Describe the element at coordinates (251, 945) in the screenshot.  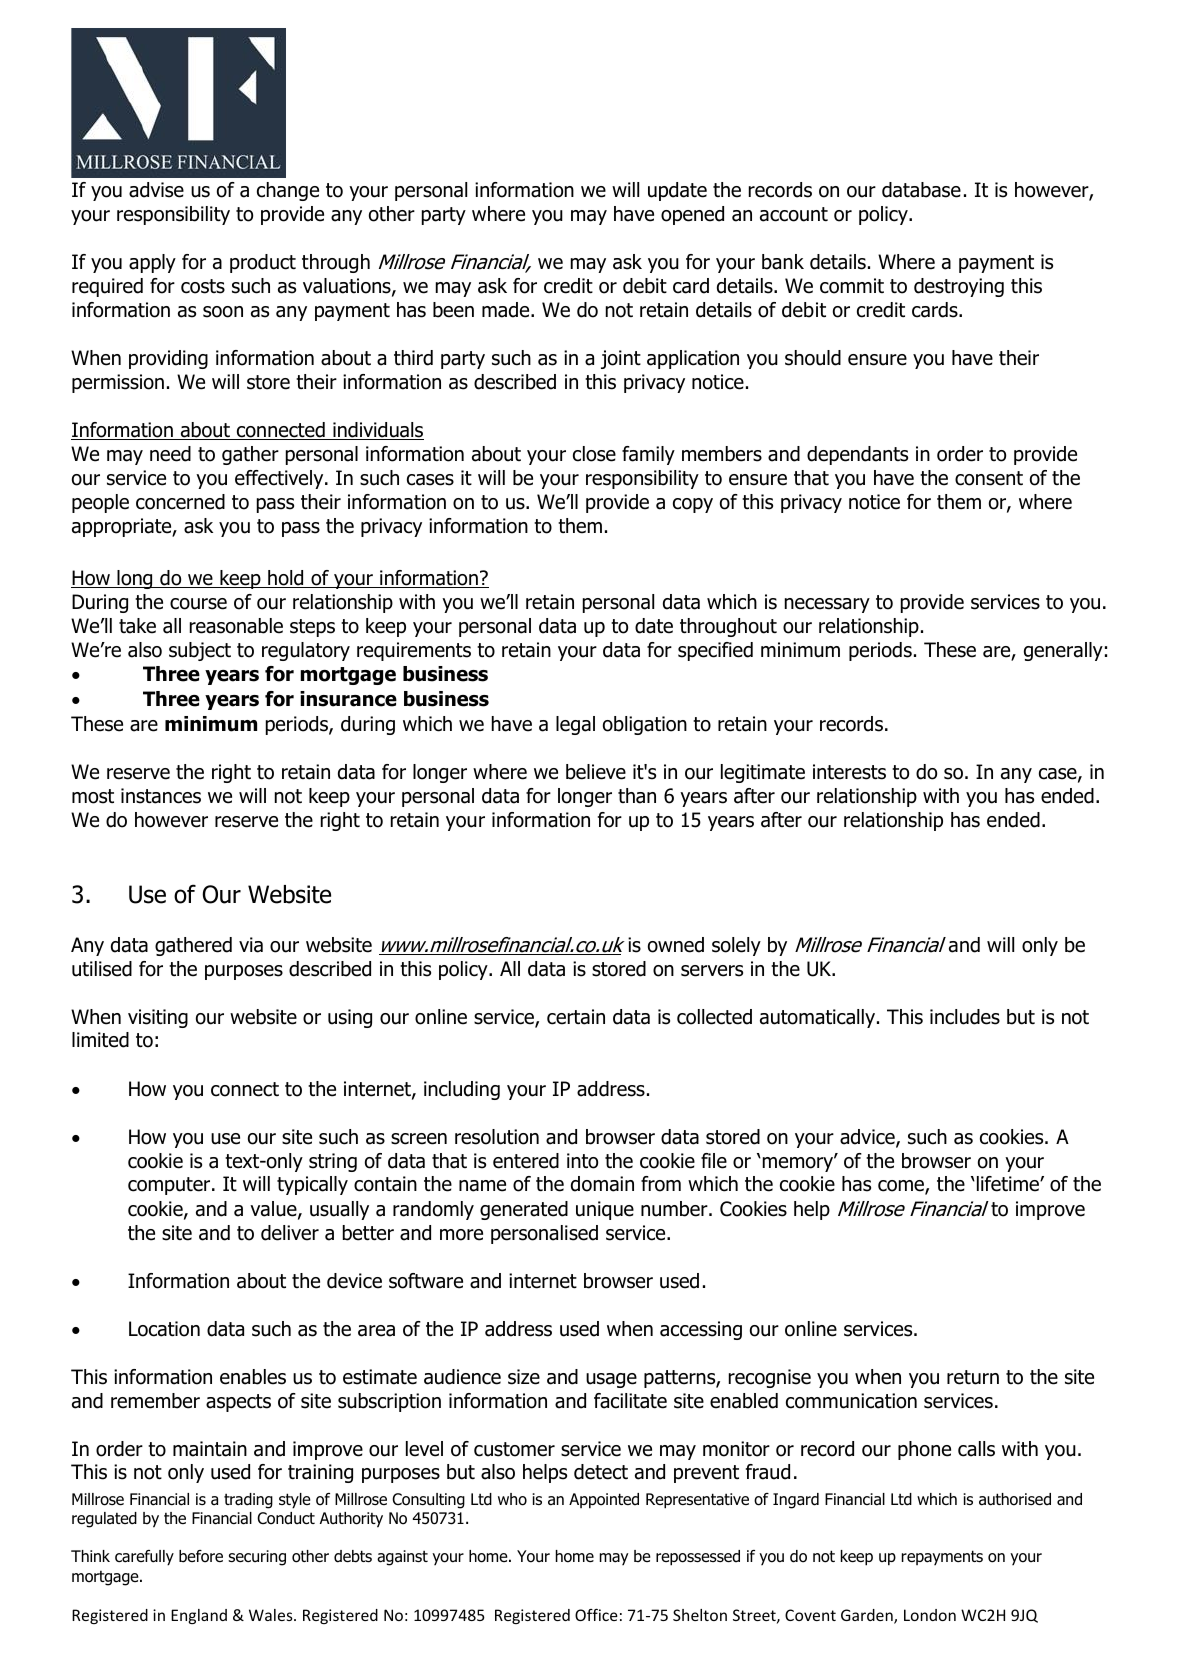
I see `via` at that location.
